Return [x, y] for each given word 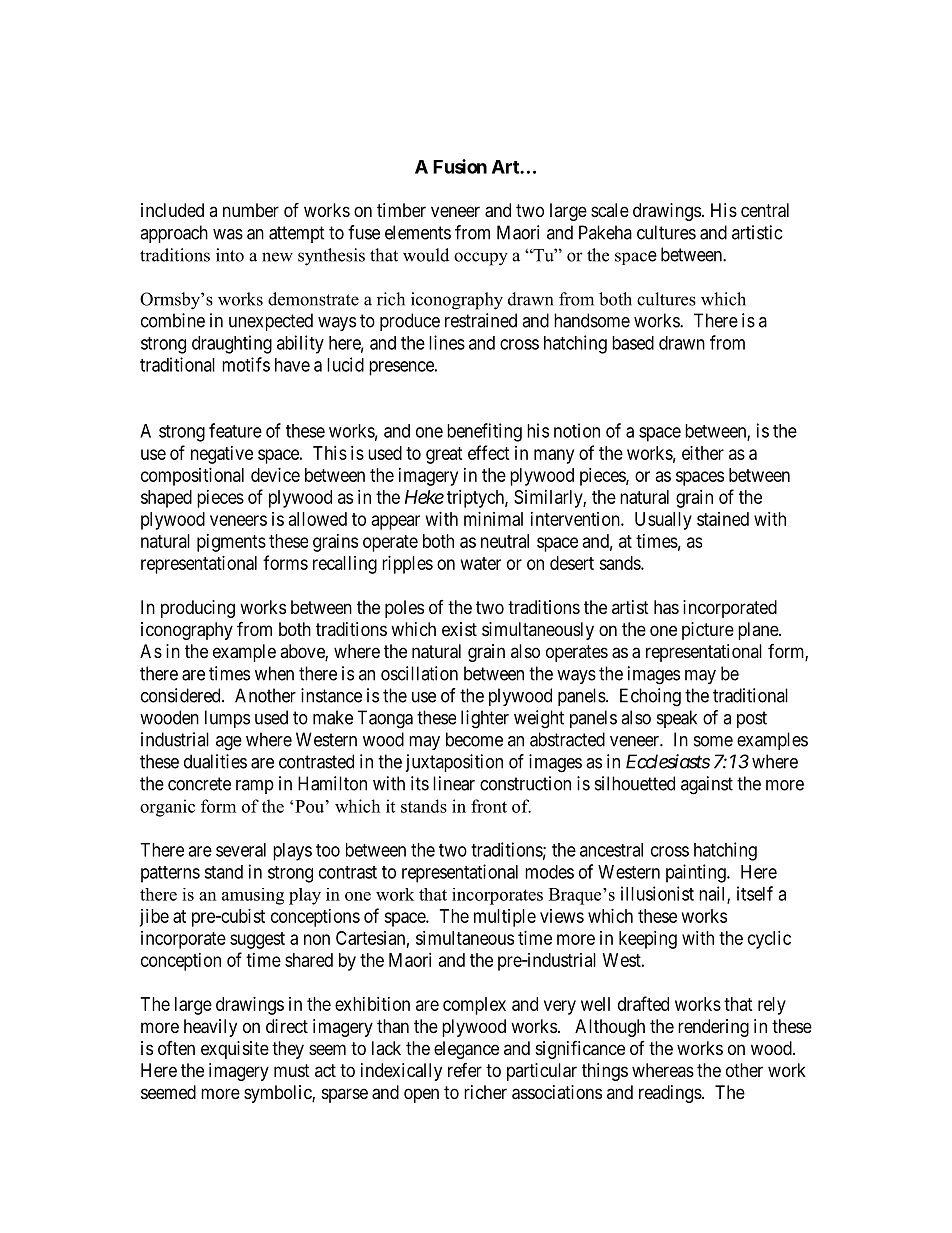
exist [459, 629]
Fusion [460, 166]
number [251, 210]
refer [465, 1070]
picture [708, 631]
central [765, 210]
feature [235, 430]
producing [198, 609]
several [241, 850]
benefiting [484, 432]
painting [697, 873]
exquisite [235, 1050]
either [703, 453]
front [489, 806]
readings [670, 1094]
